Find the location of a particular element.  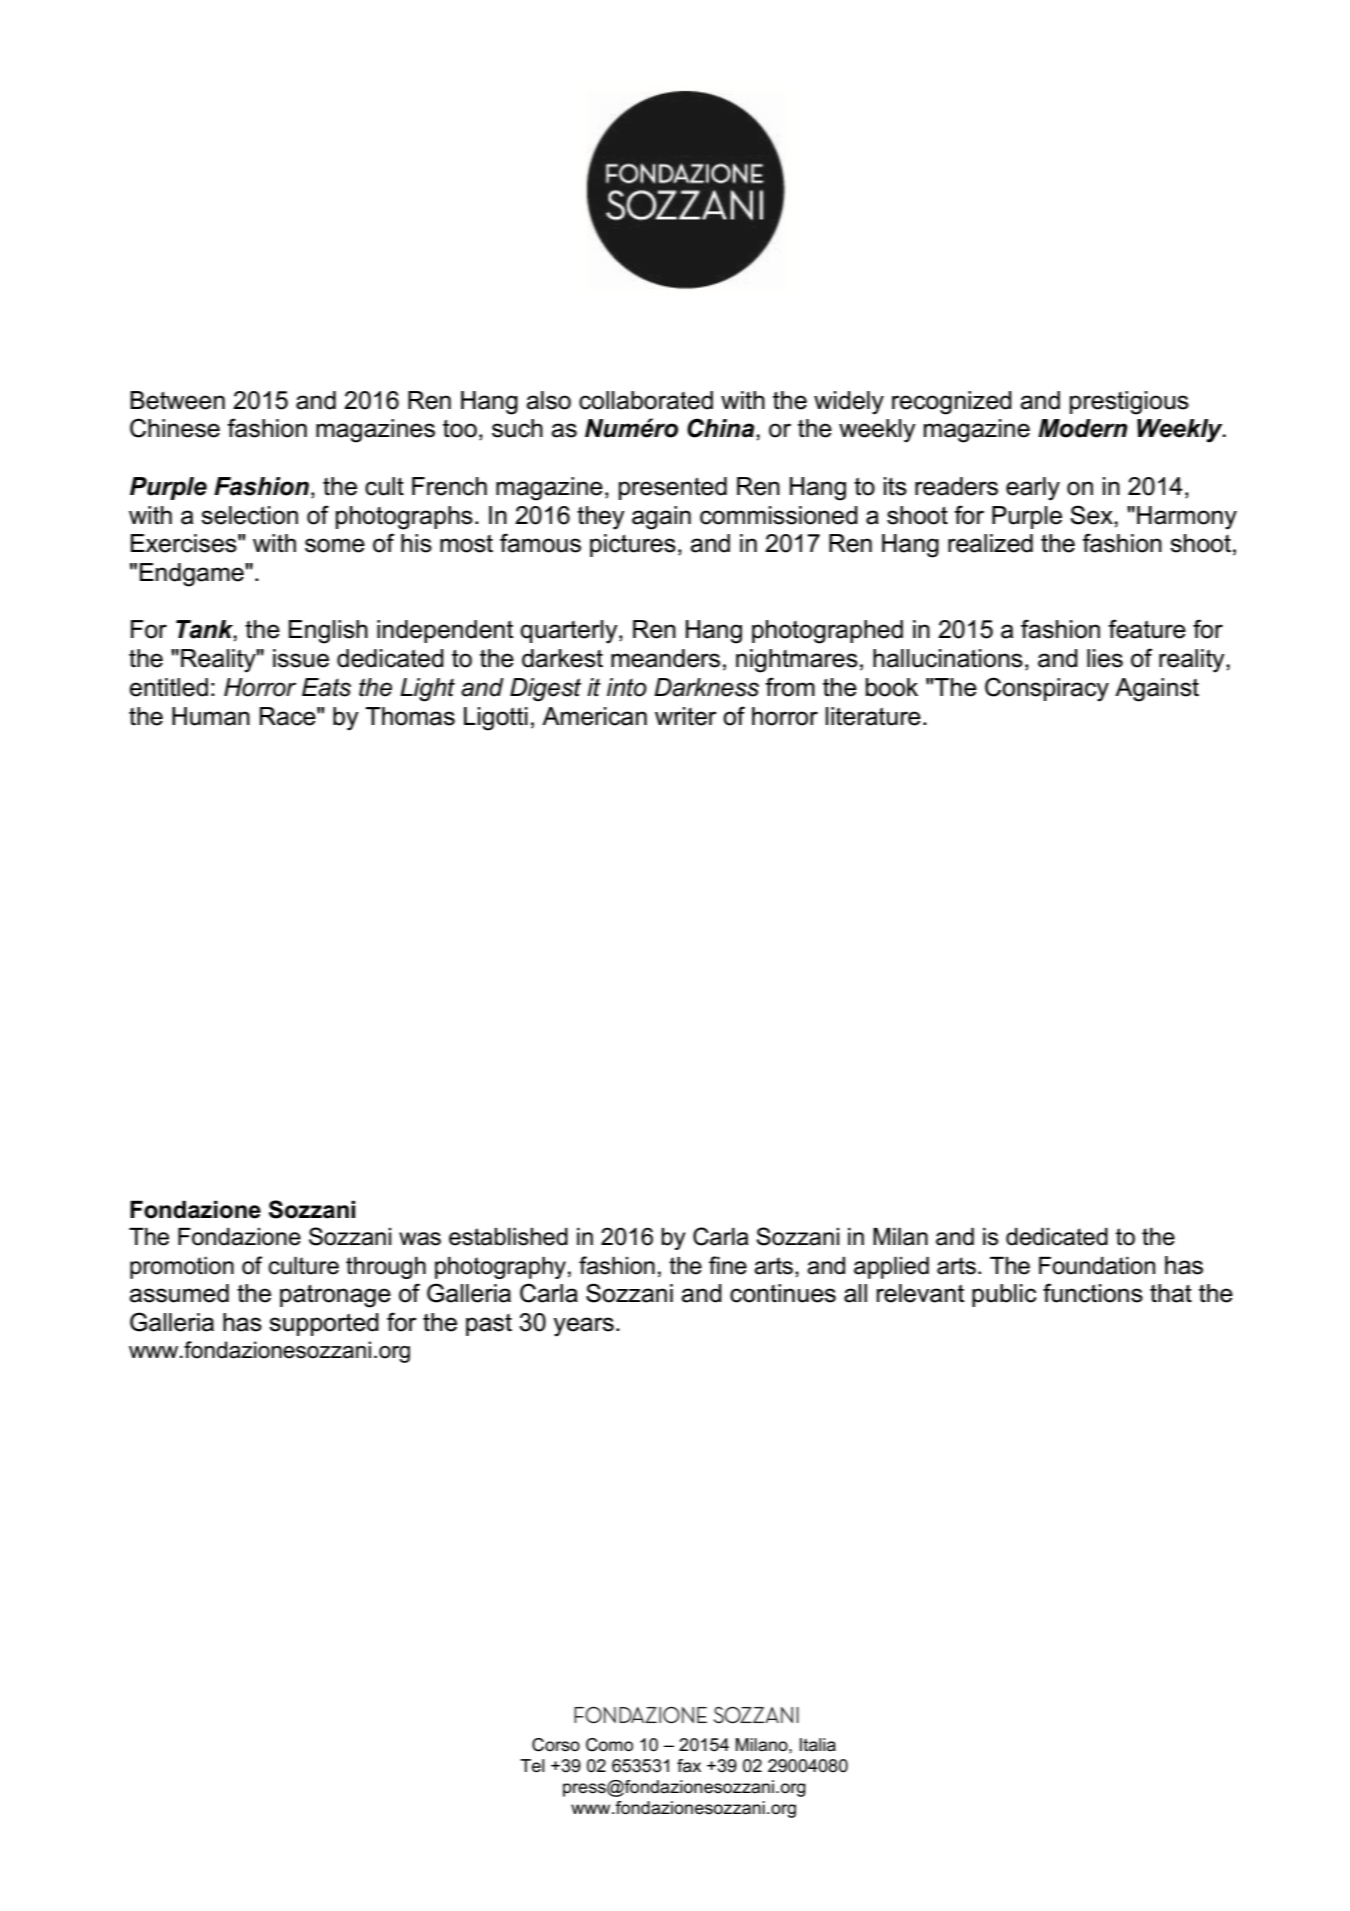

fine is located at coordinates (728, 1265).
